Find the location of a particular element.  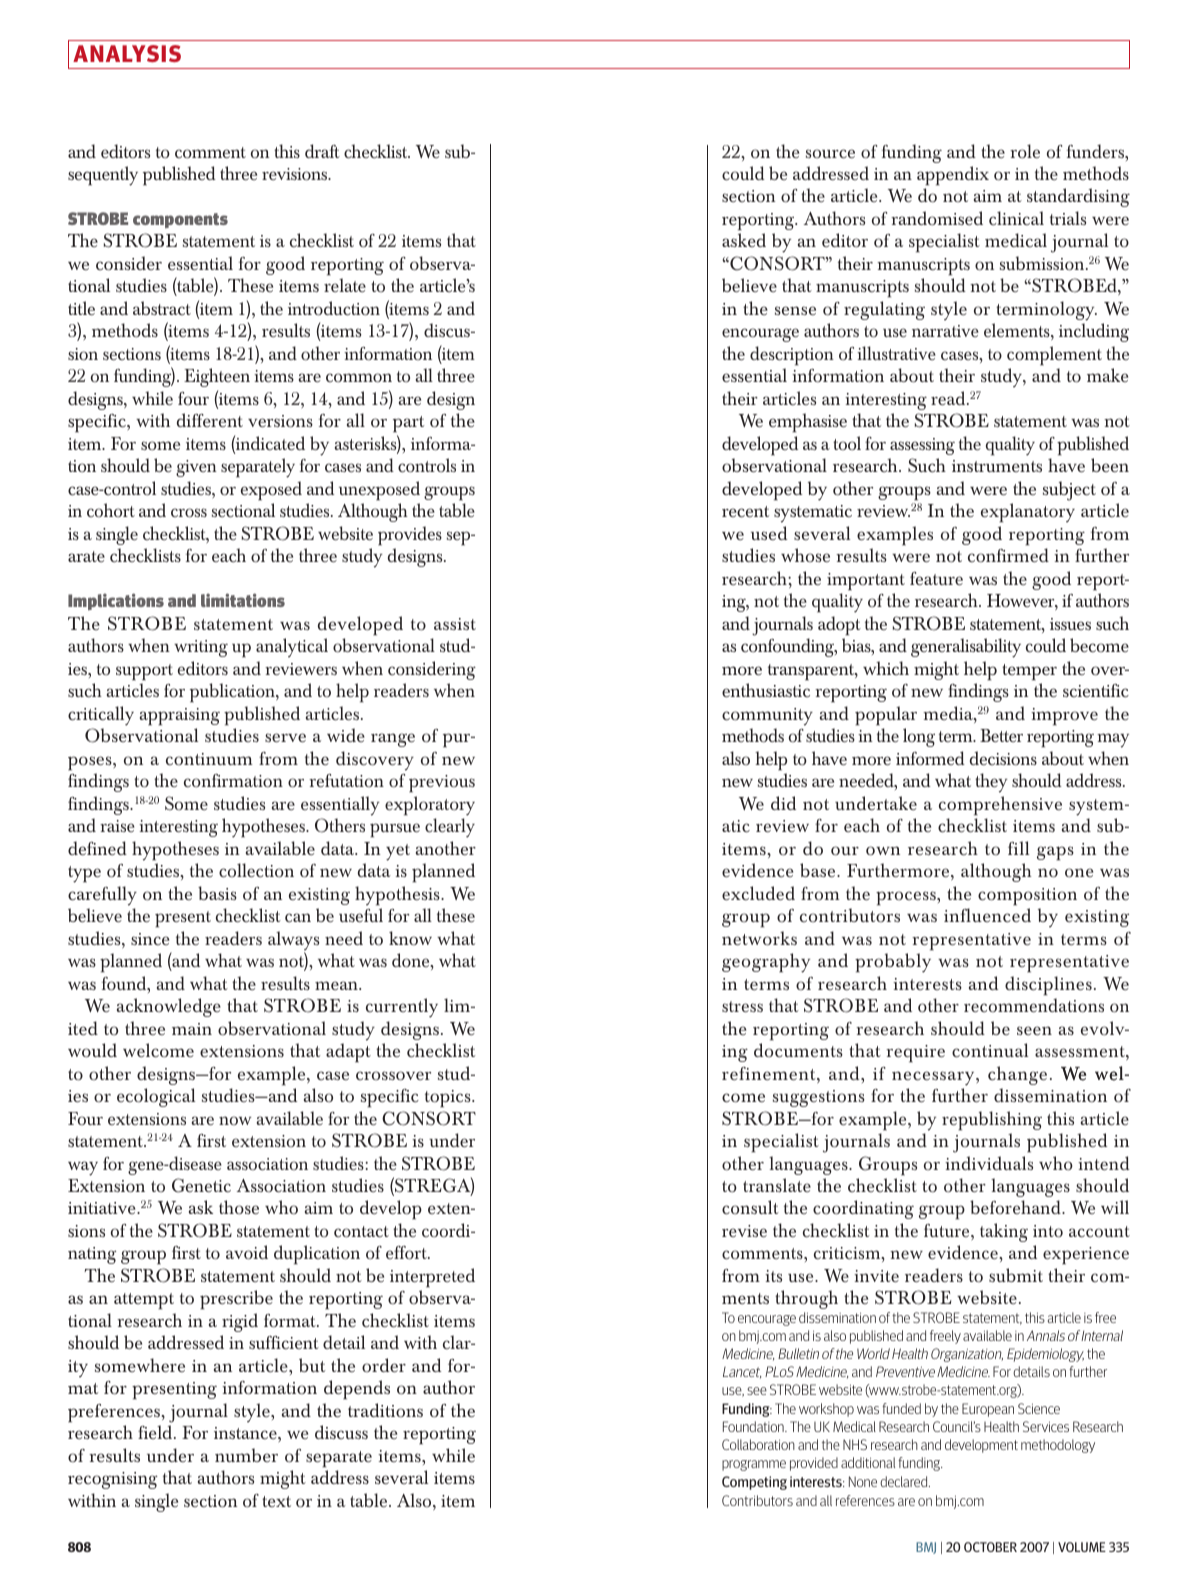

excluded is located at coordinates (758, 893).
